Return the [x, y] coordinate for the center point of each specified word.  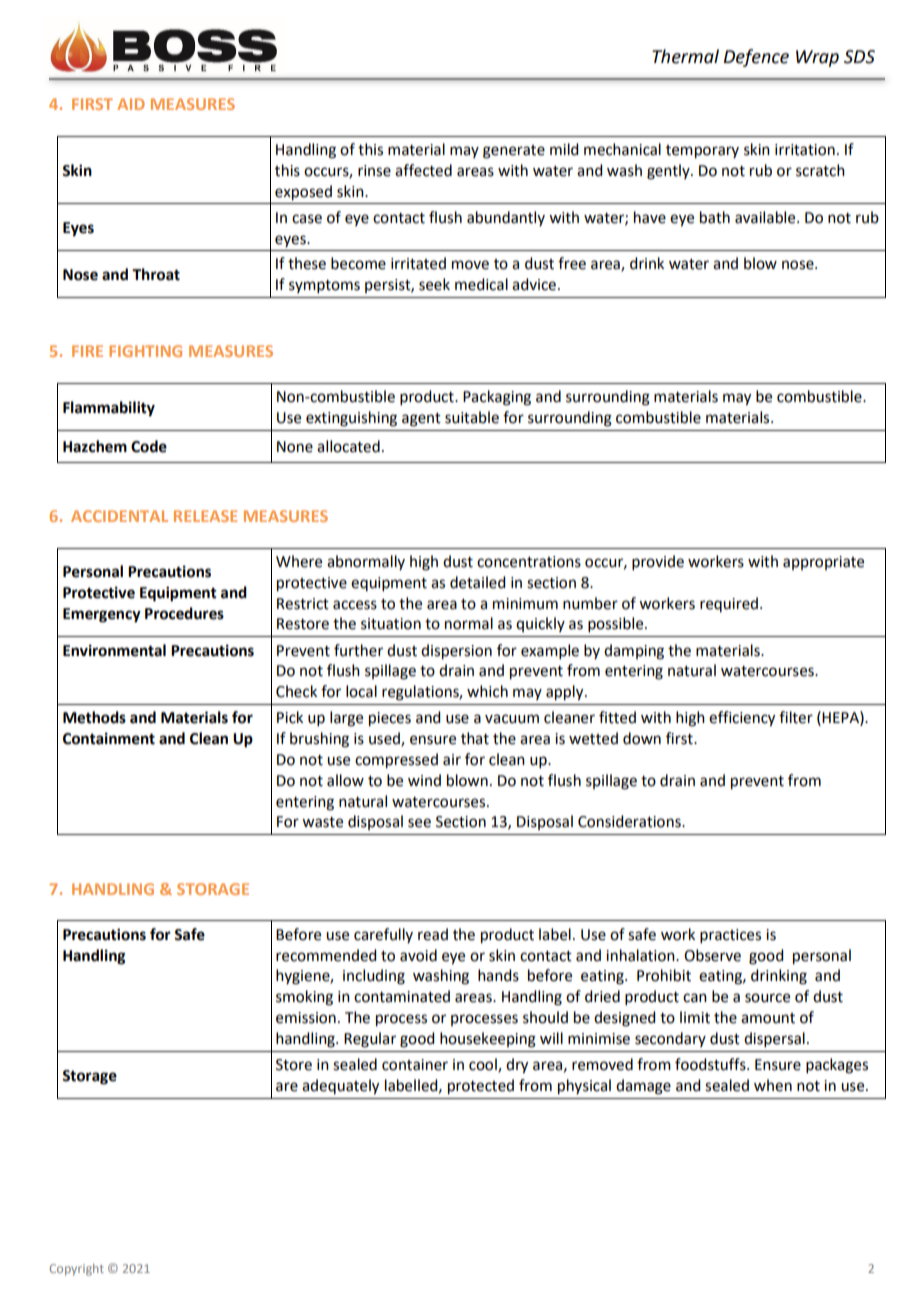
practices [730, 936]
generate [514, 152]
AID [131, 104]
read [433, 934]
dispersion [456, 652]
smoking [304, 998]
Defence [756, 58]
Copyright [77, 1270]
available [766, 217]
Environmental [114, 650]
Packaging [497, 398]
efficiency [742, 719]
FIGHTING [145, 351]
